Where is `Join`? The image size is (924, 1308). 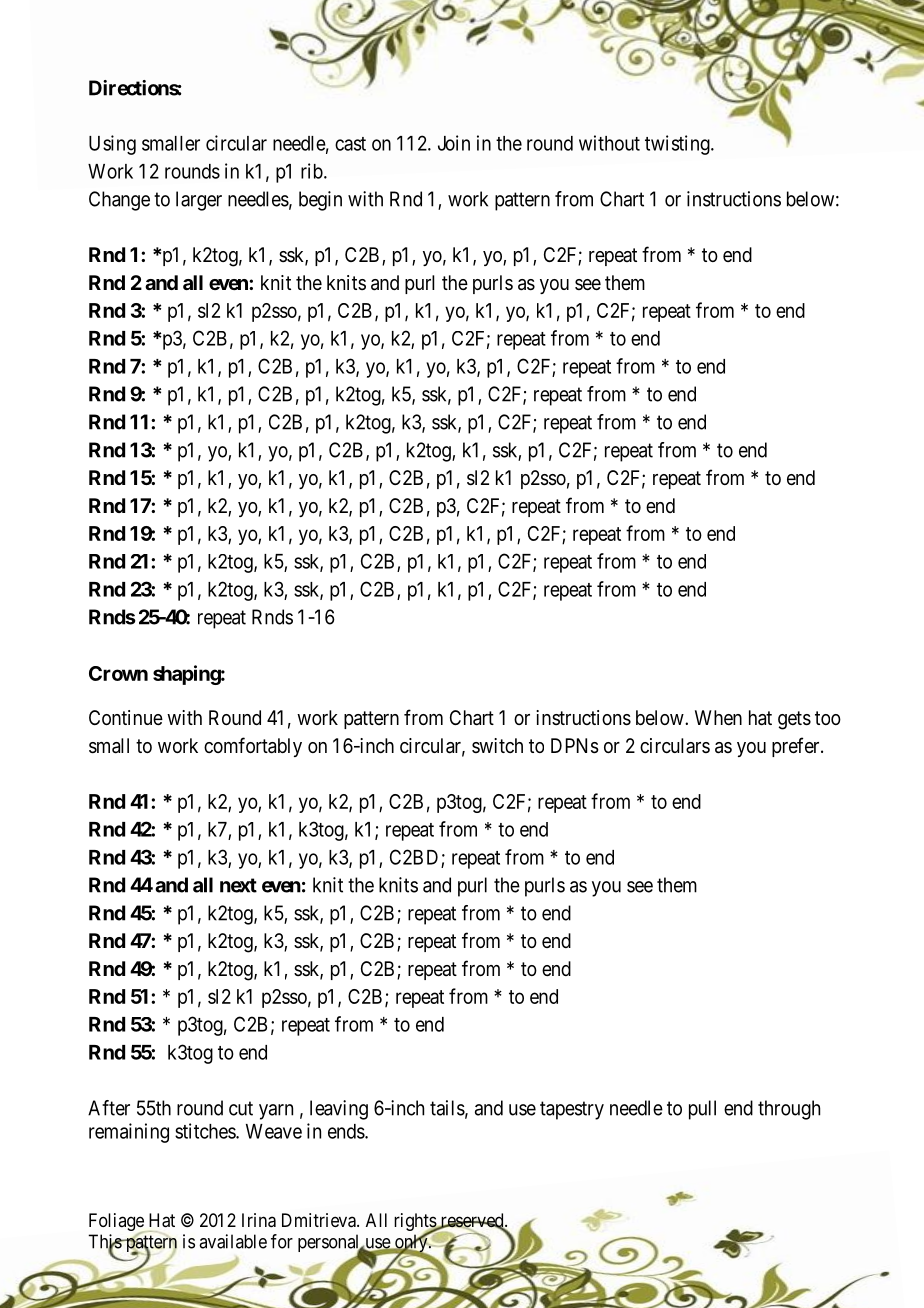 Join is located at coordinates (454, 143).
